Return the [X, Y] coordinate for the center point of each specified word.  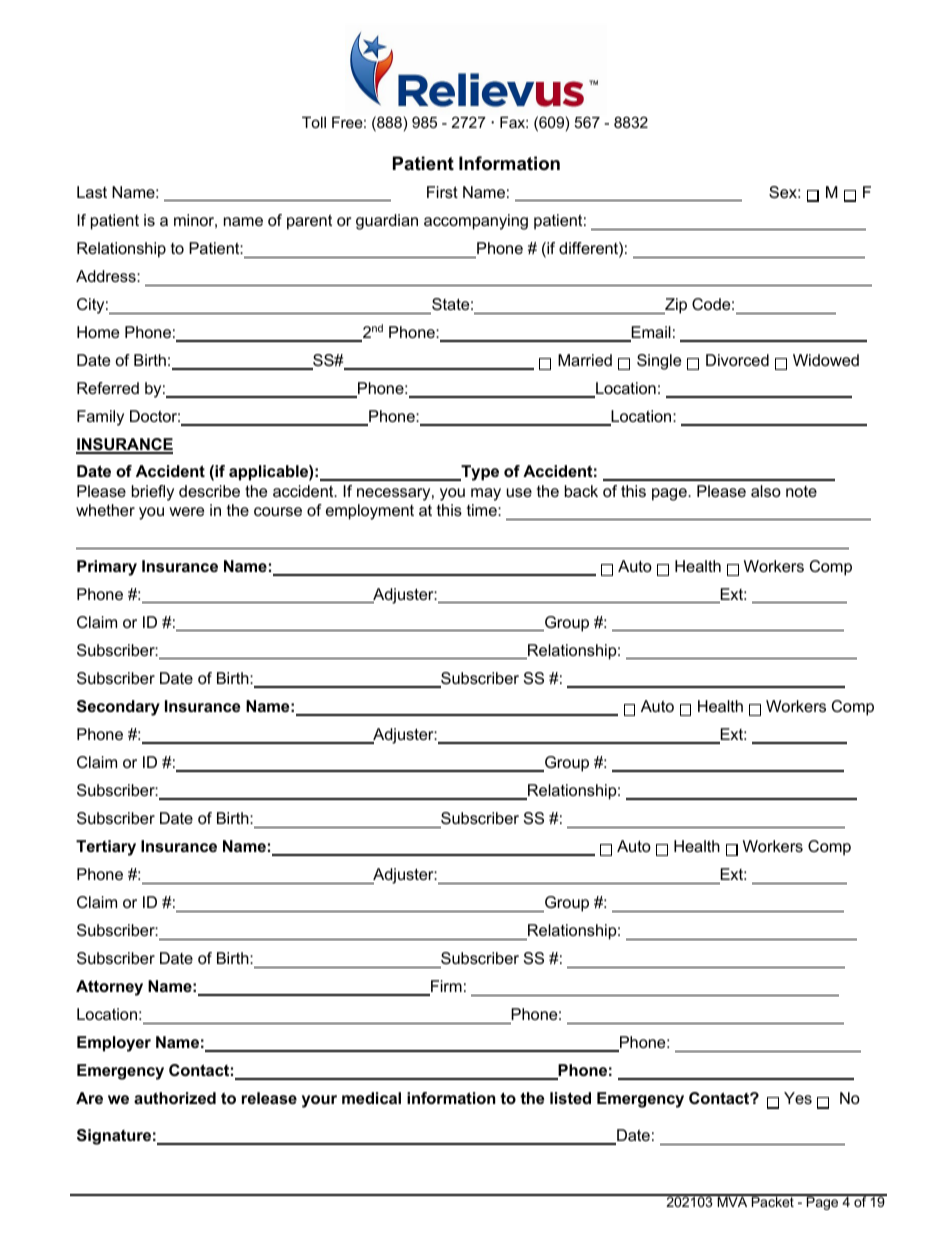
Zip [675, 306]
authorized [175, 1098]
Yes [798, 1098]
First [442, 192]
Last [92, 192]
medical [371, 1098]
